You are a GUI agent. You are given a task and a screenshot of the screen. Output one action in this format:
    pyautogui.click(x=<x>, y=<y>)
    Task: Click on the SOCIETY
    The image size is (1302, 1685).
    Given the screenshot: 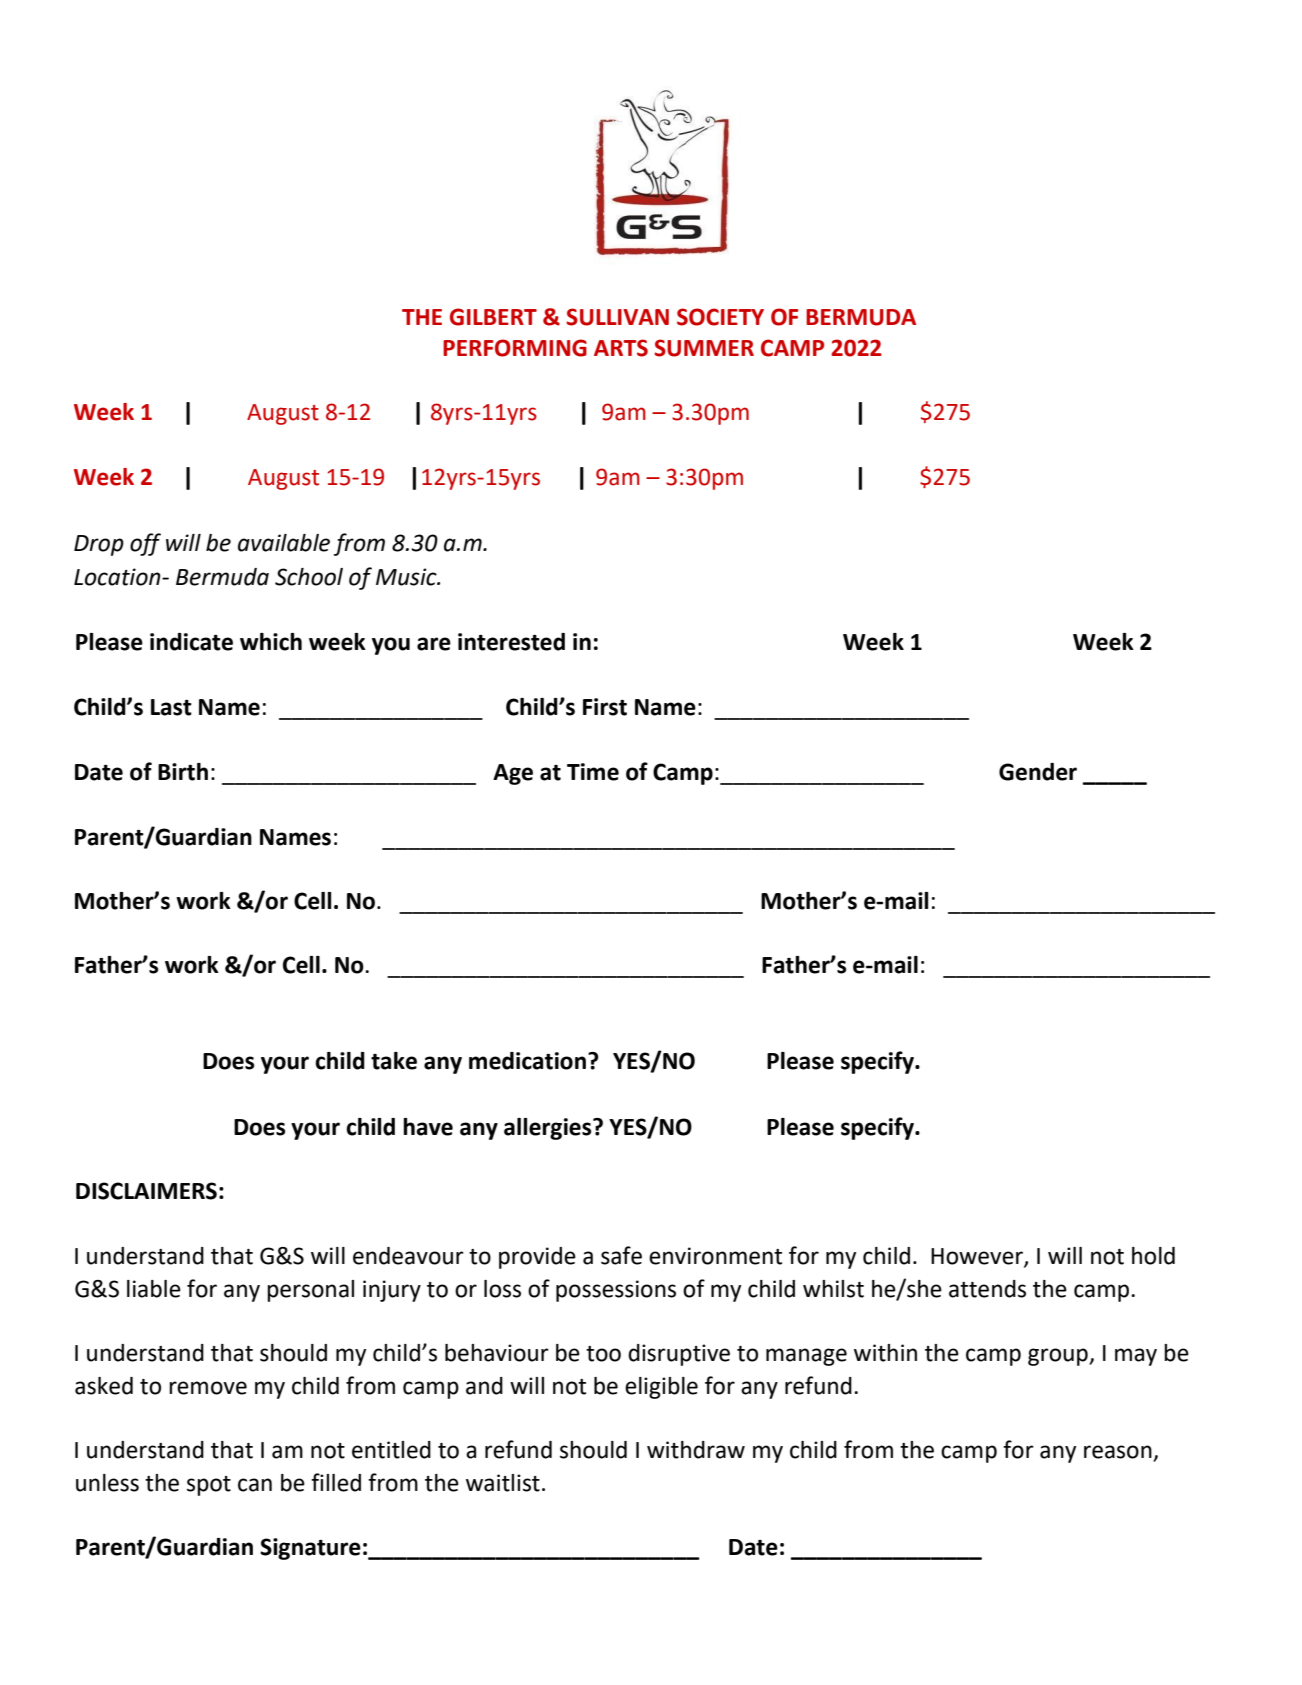 What is the action you would take?
    pyautogui.click(x=720, y=317)
